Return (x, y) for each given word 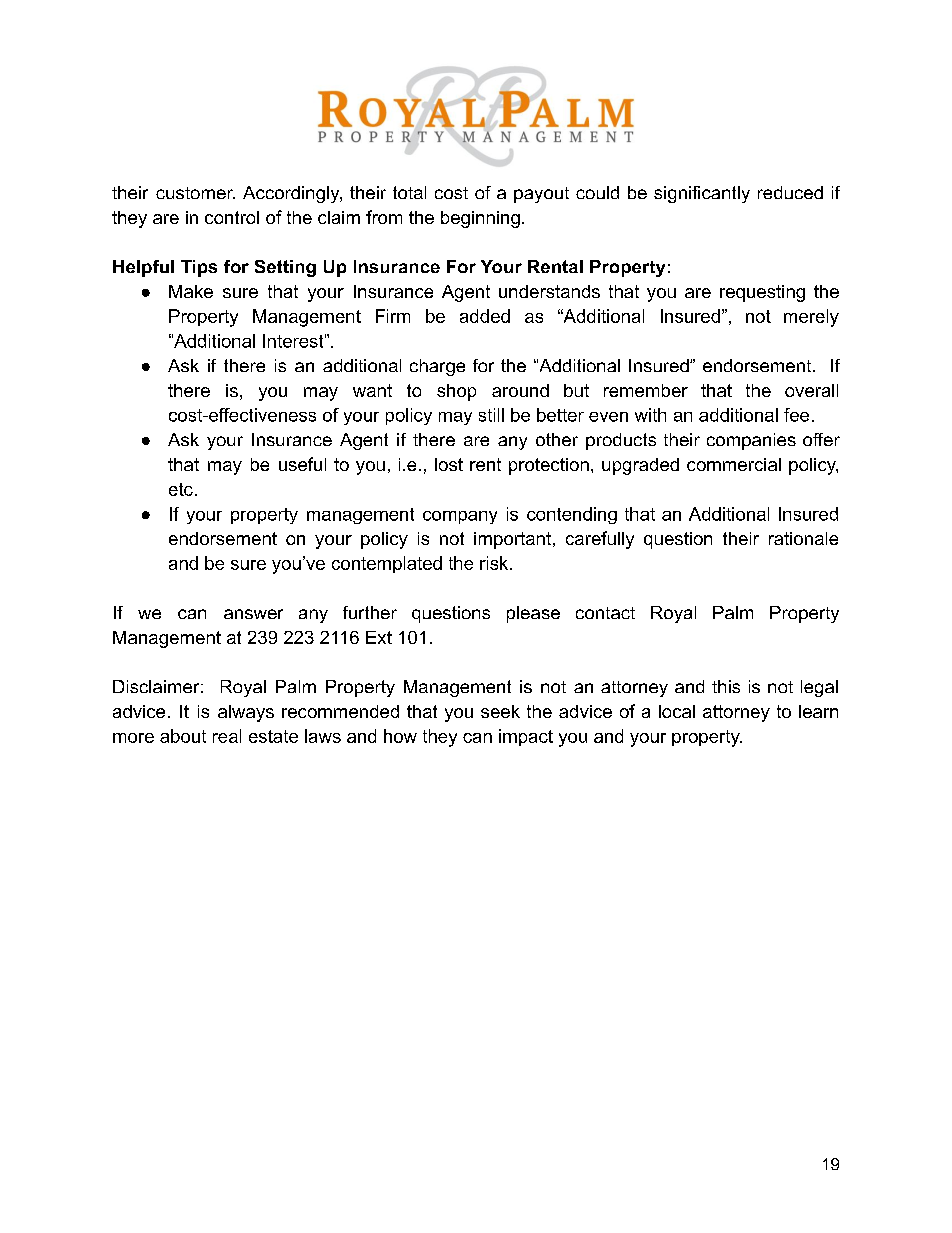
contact (605, 613)
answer (253, 614)
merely (811, 318)
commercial (734, 464)
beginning (480, 219)
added (485, 316)
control (232, 217)
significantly (702, 194)
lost (449, 464)
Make (191, 291)
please (533, 614)
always (246, 713)
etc (181, 489)
